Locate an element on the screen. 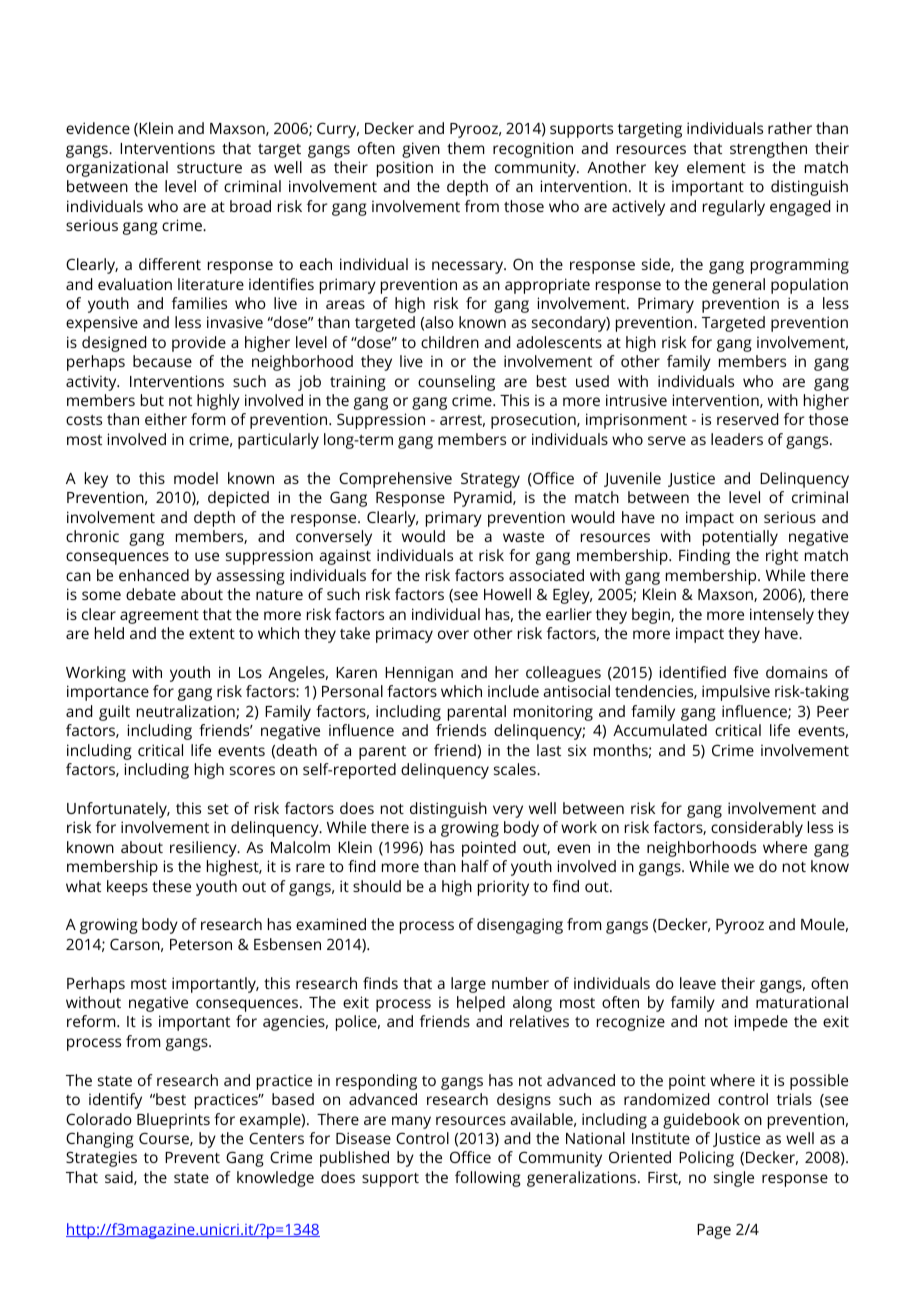 This screenshot has height=1308, width=924. element is located at coordinates (716, 167).
